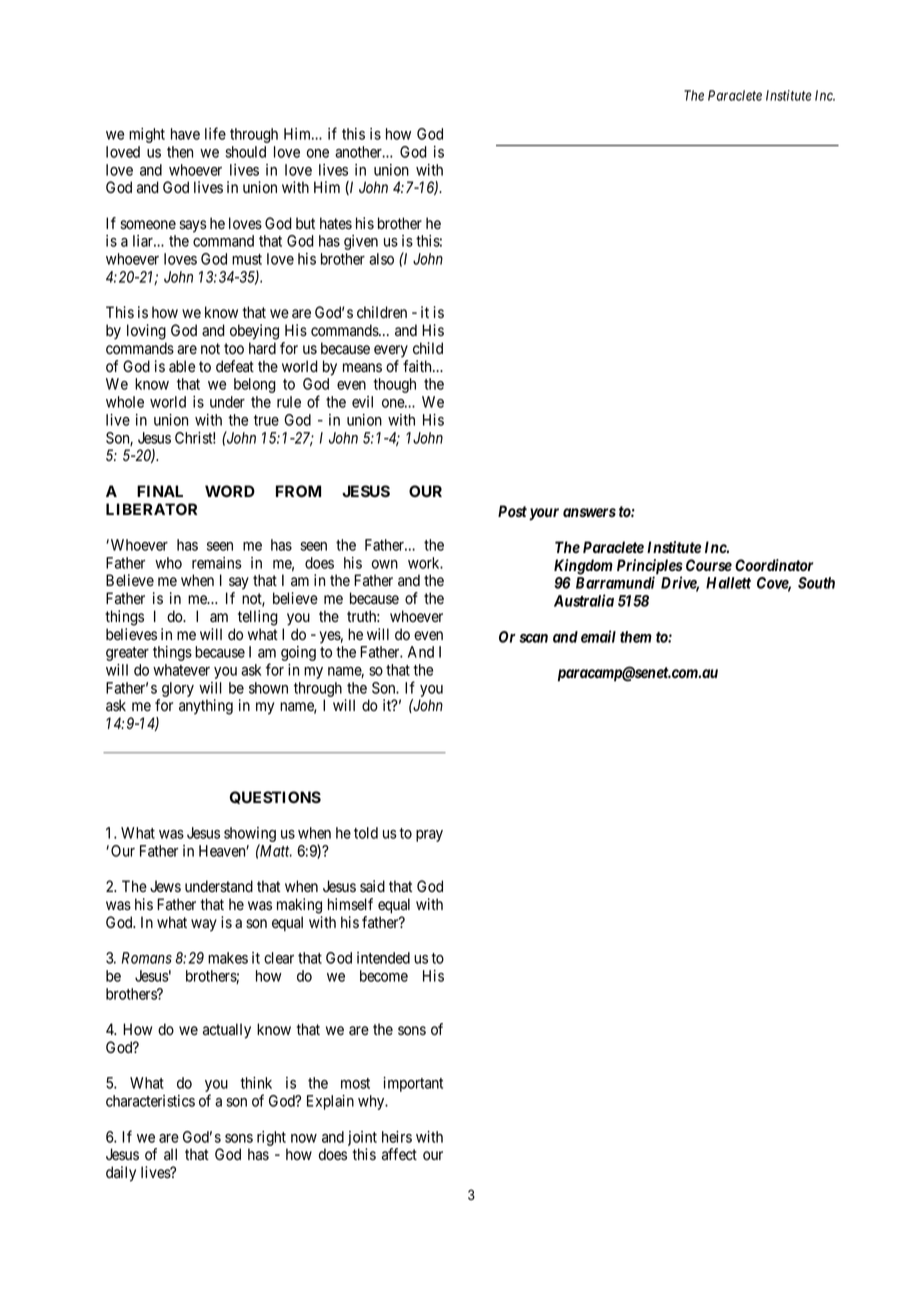 The image size is (924, 1308). Describe the element at coordinates (204, 925) in the image. I see `way` at that location.
